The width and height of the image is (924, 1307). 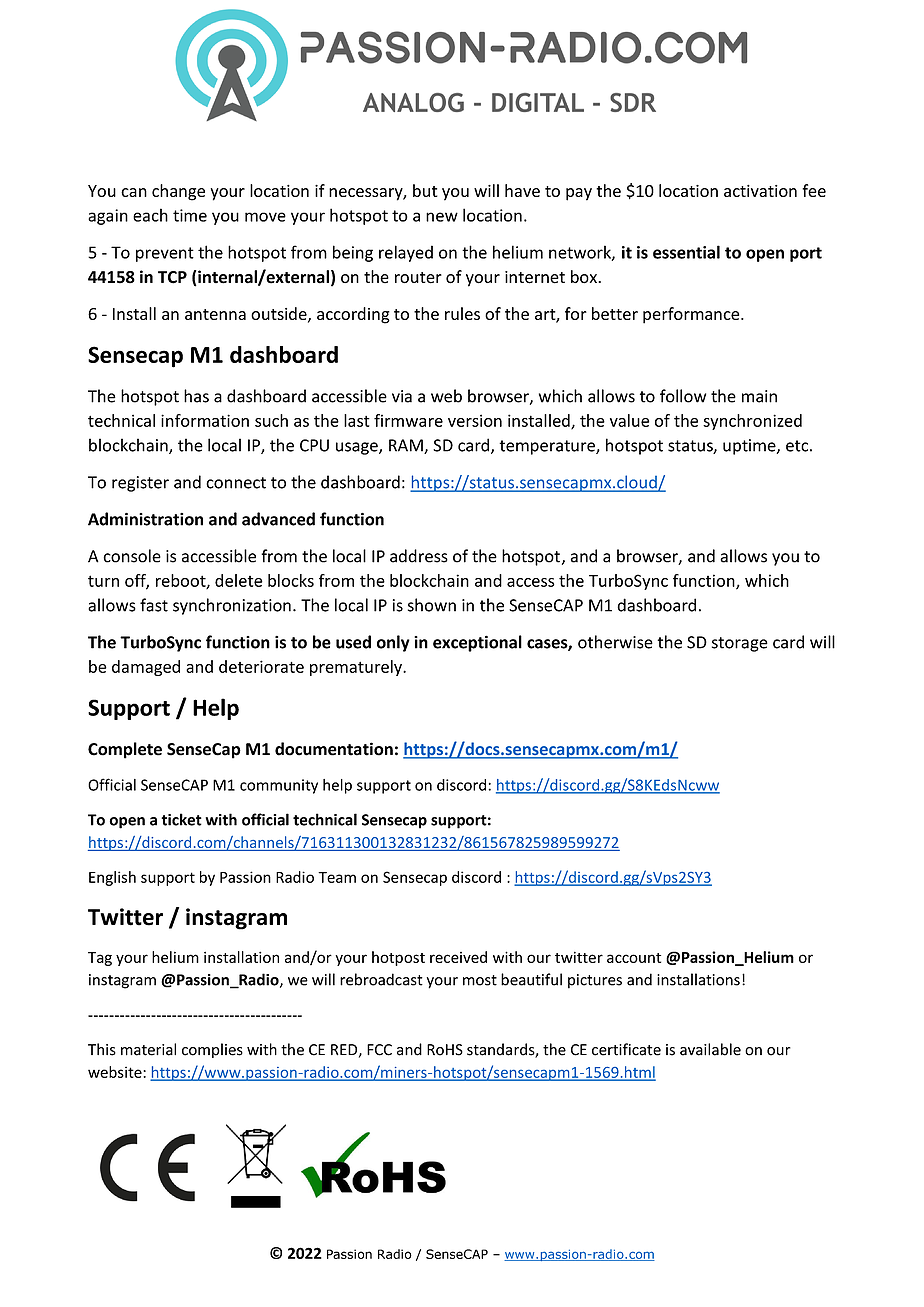 What do you see at coordinates (634, 958) in the image?
I see `account` at bounding box center [634, 958].
